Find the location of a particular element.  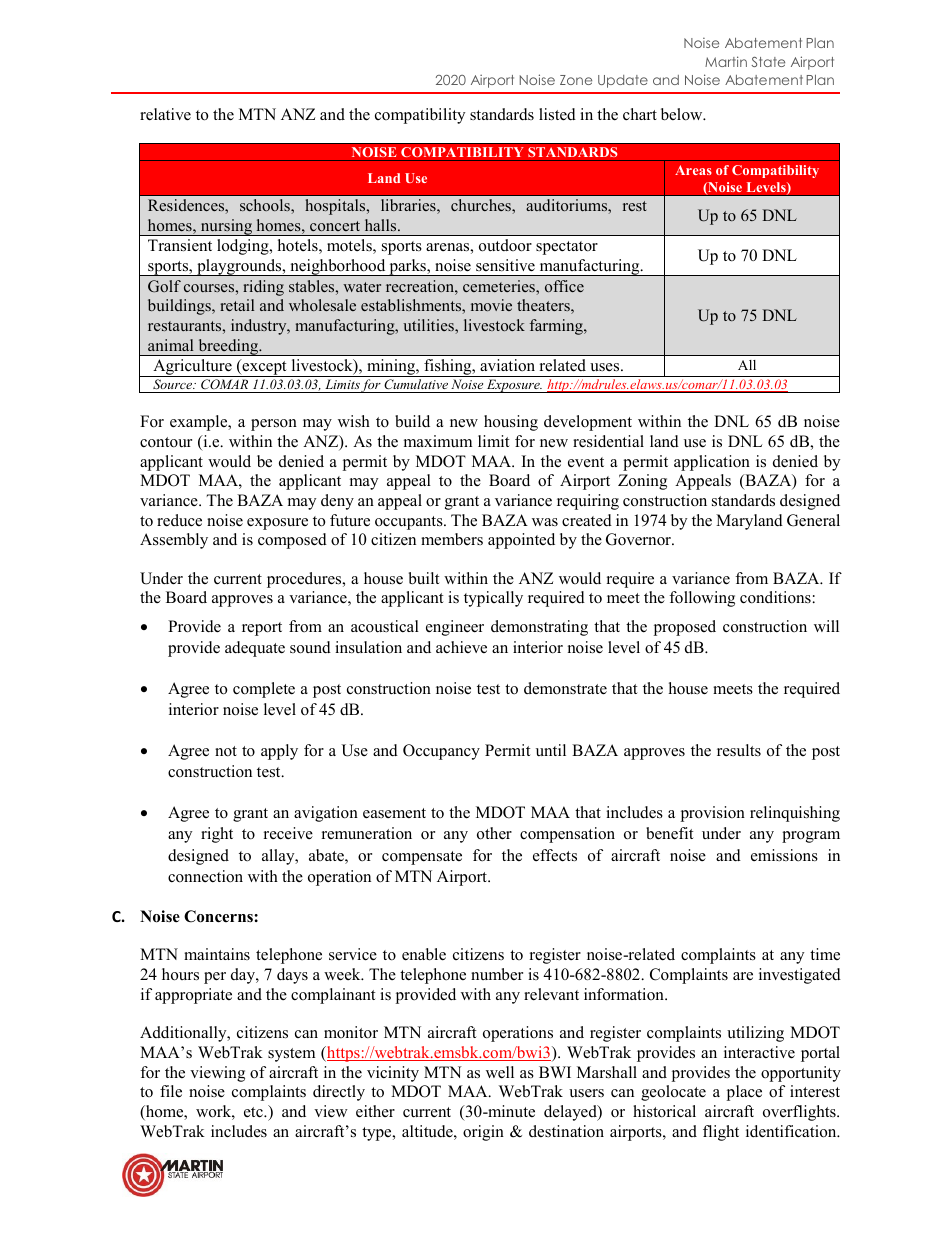

aviation is located at coordinates (507, 365).
